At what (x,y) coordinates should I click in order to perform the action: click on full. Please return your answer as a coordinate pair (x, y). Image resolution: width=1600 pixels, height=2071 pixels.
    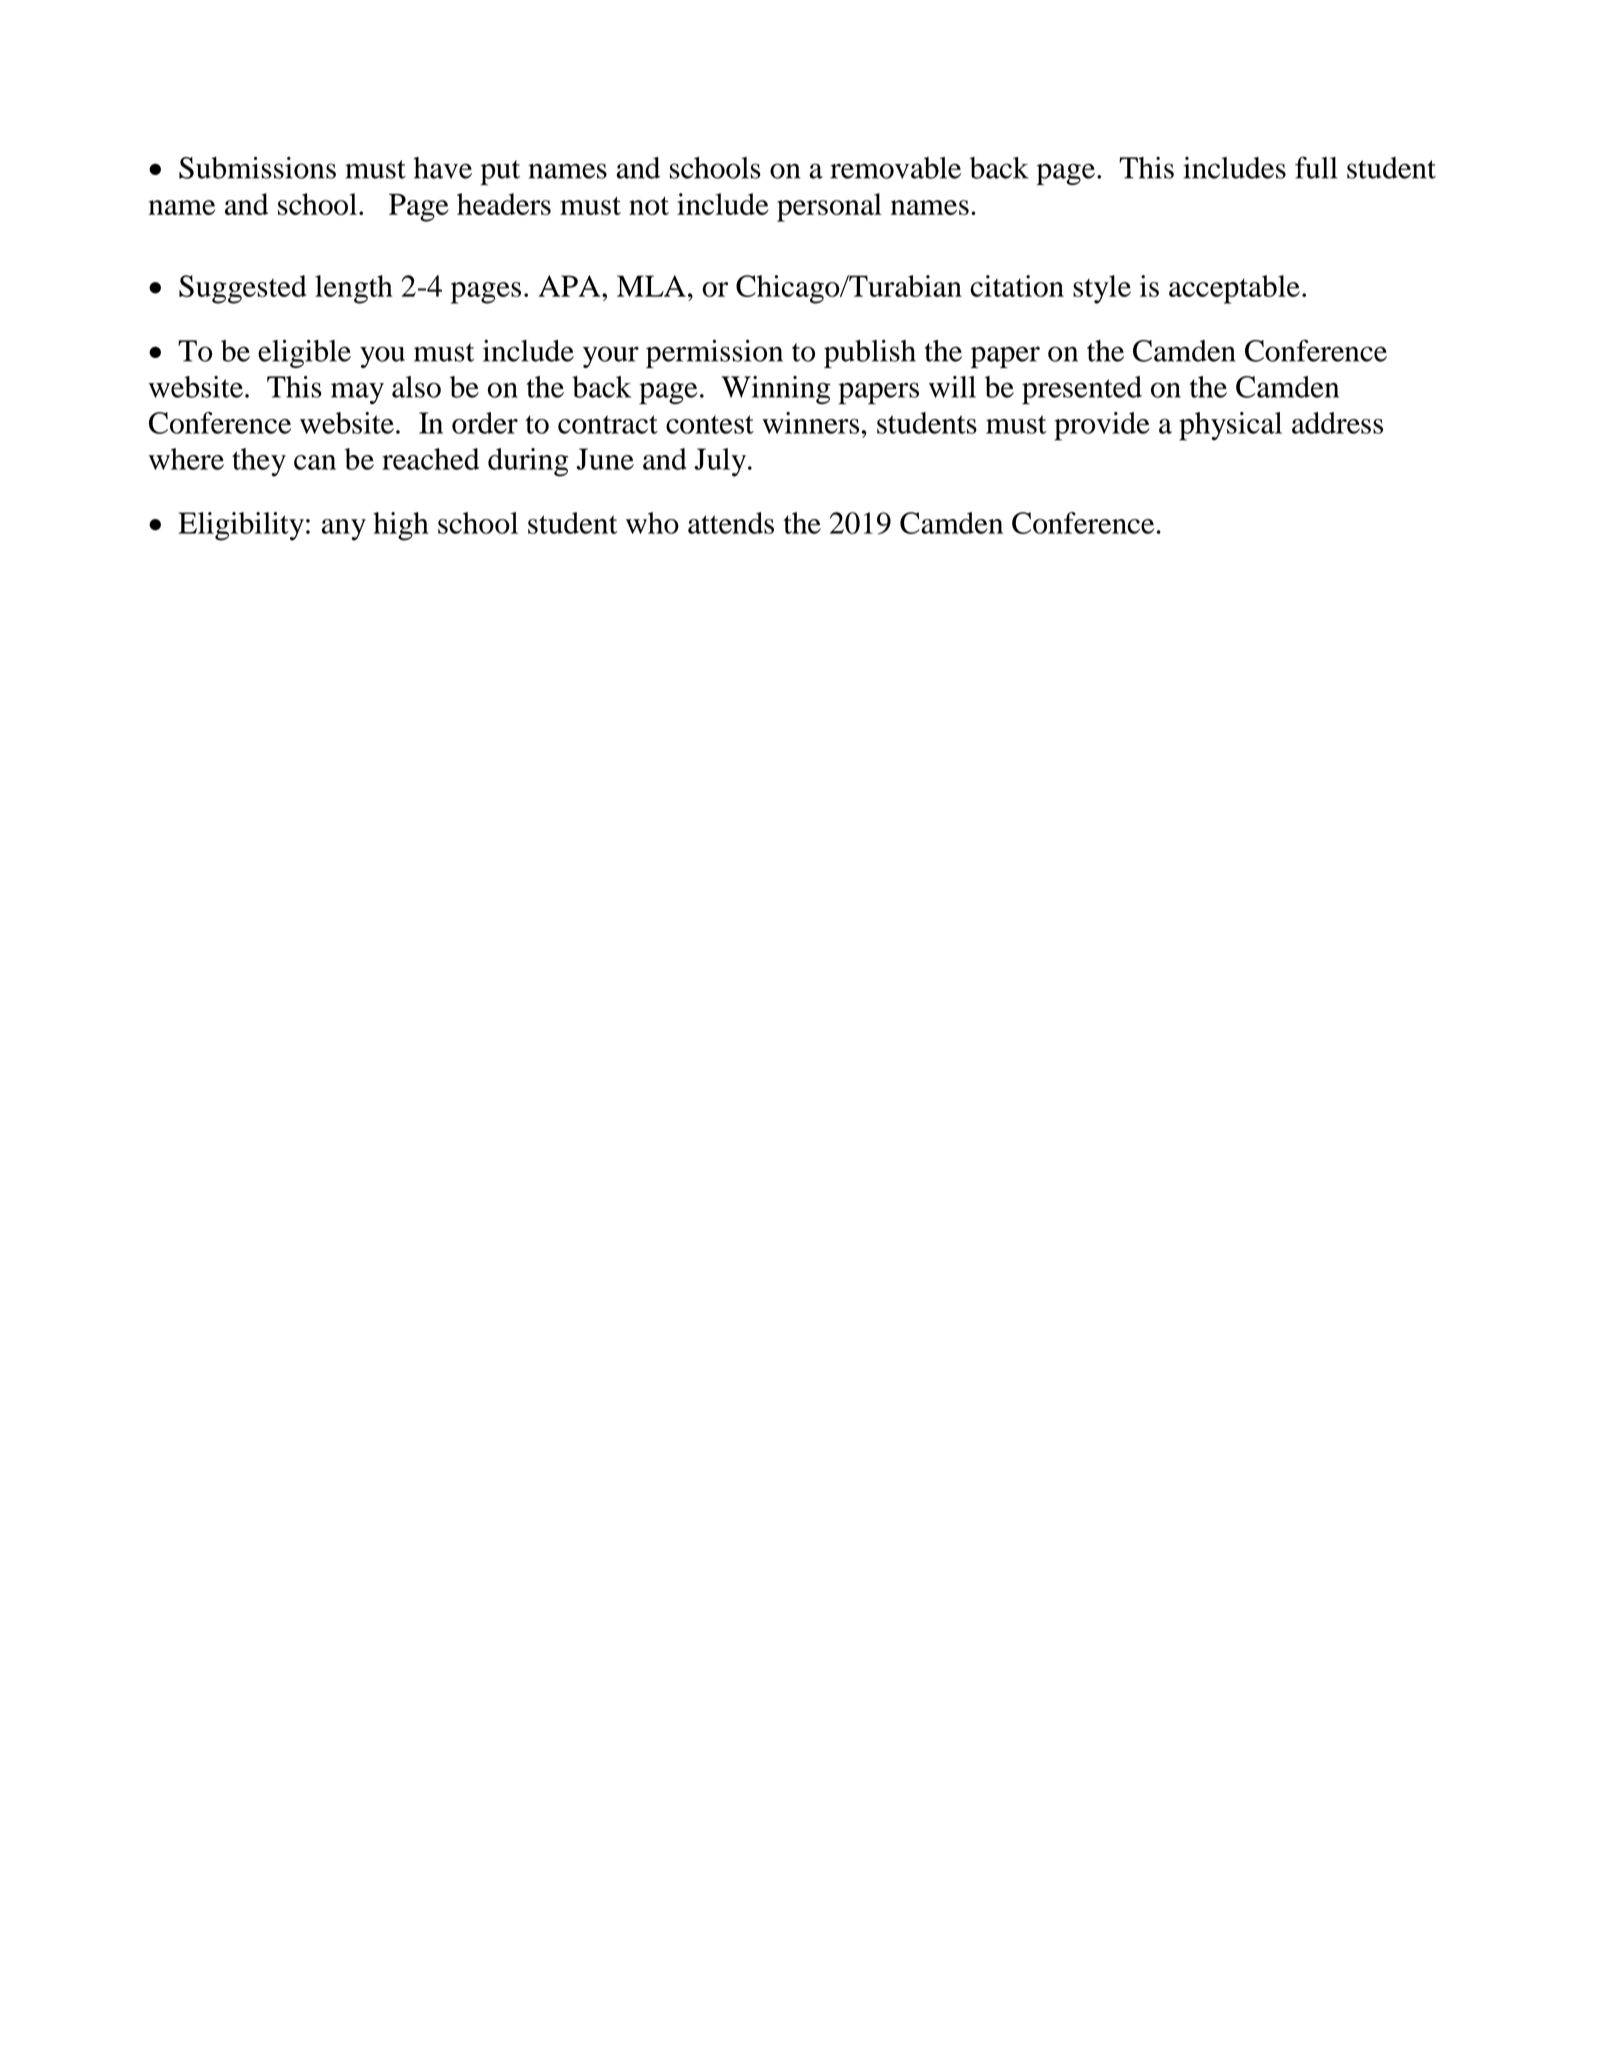
    Looking at the image, I should click on (1316, 167).
